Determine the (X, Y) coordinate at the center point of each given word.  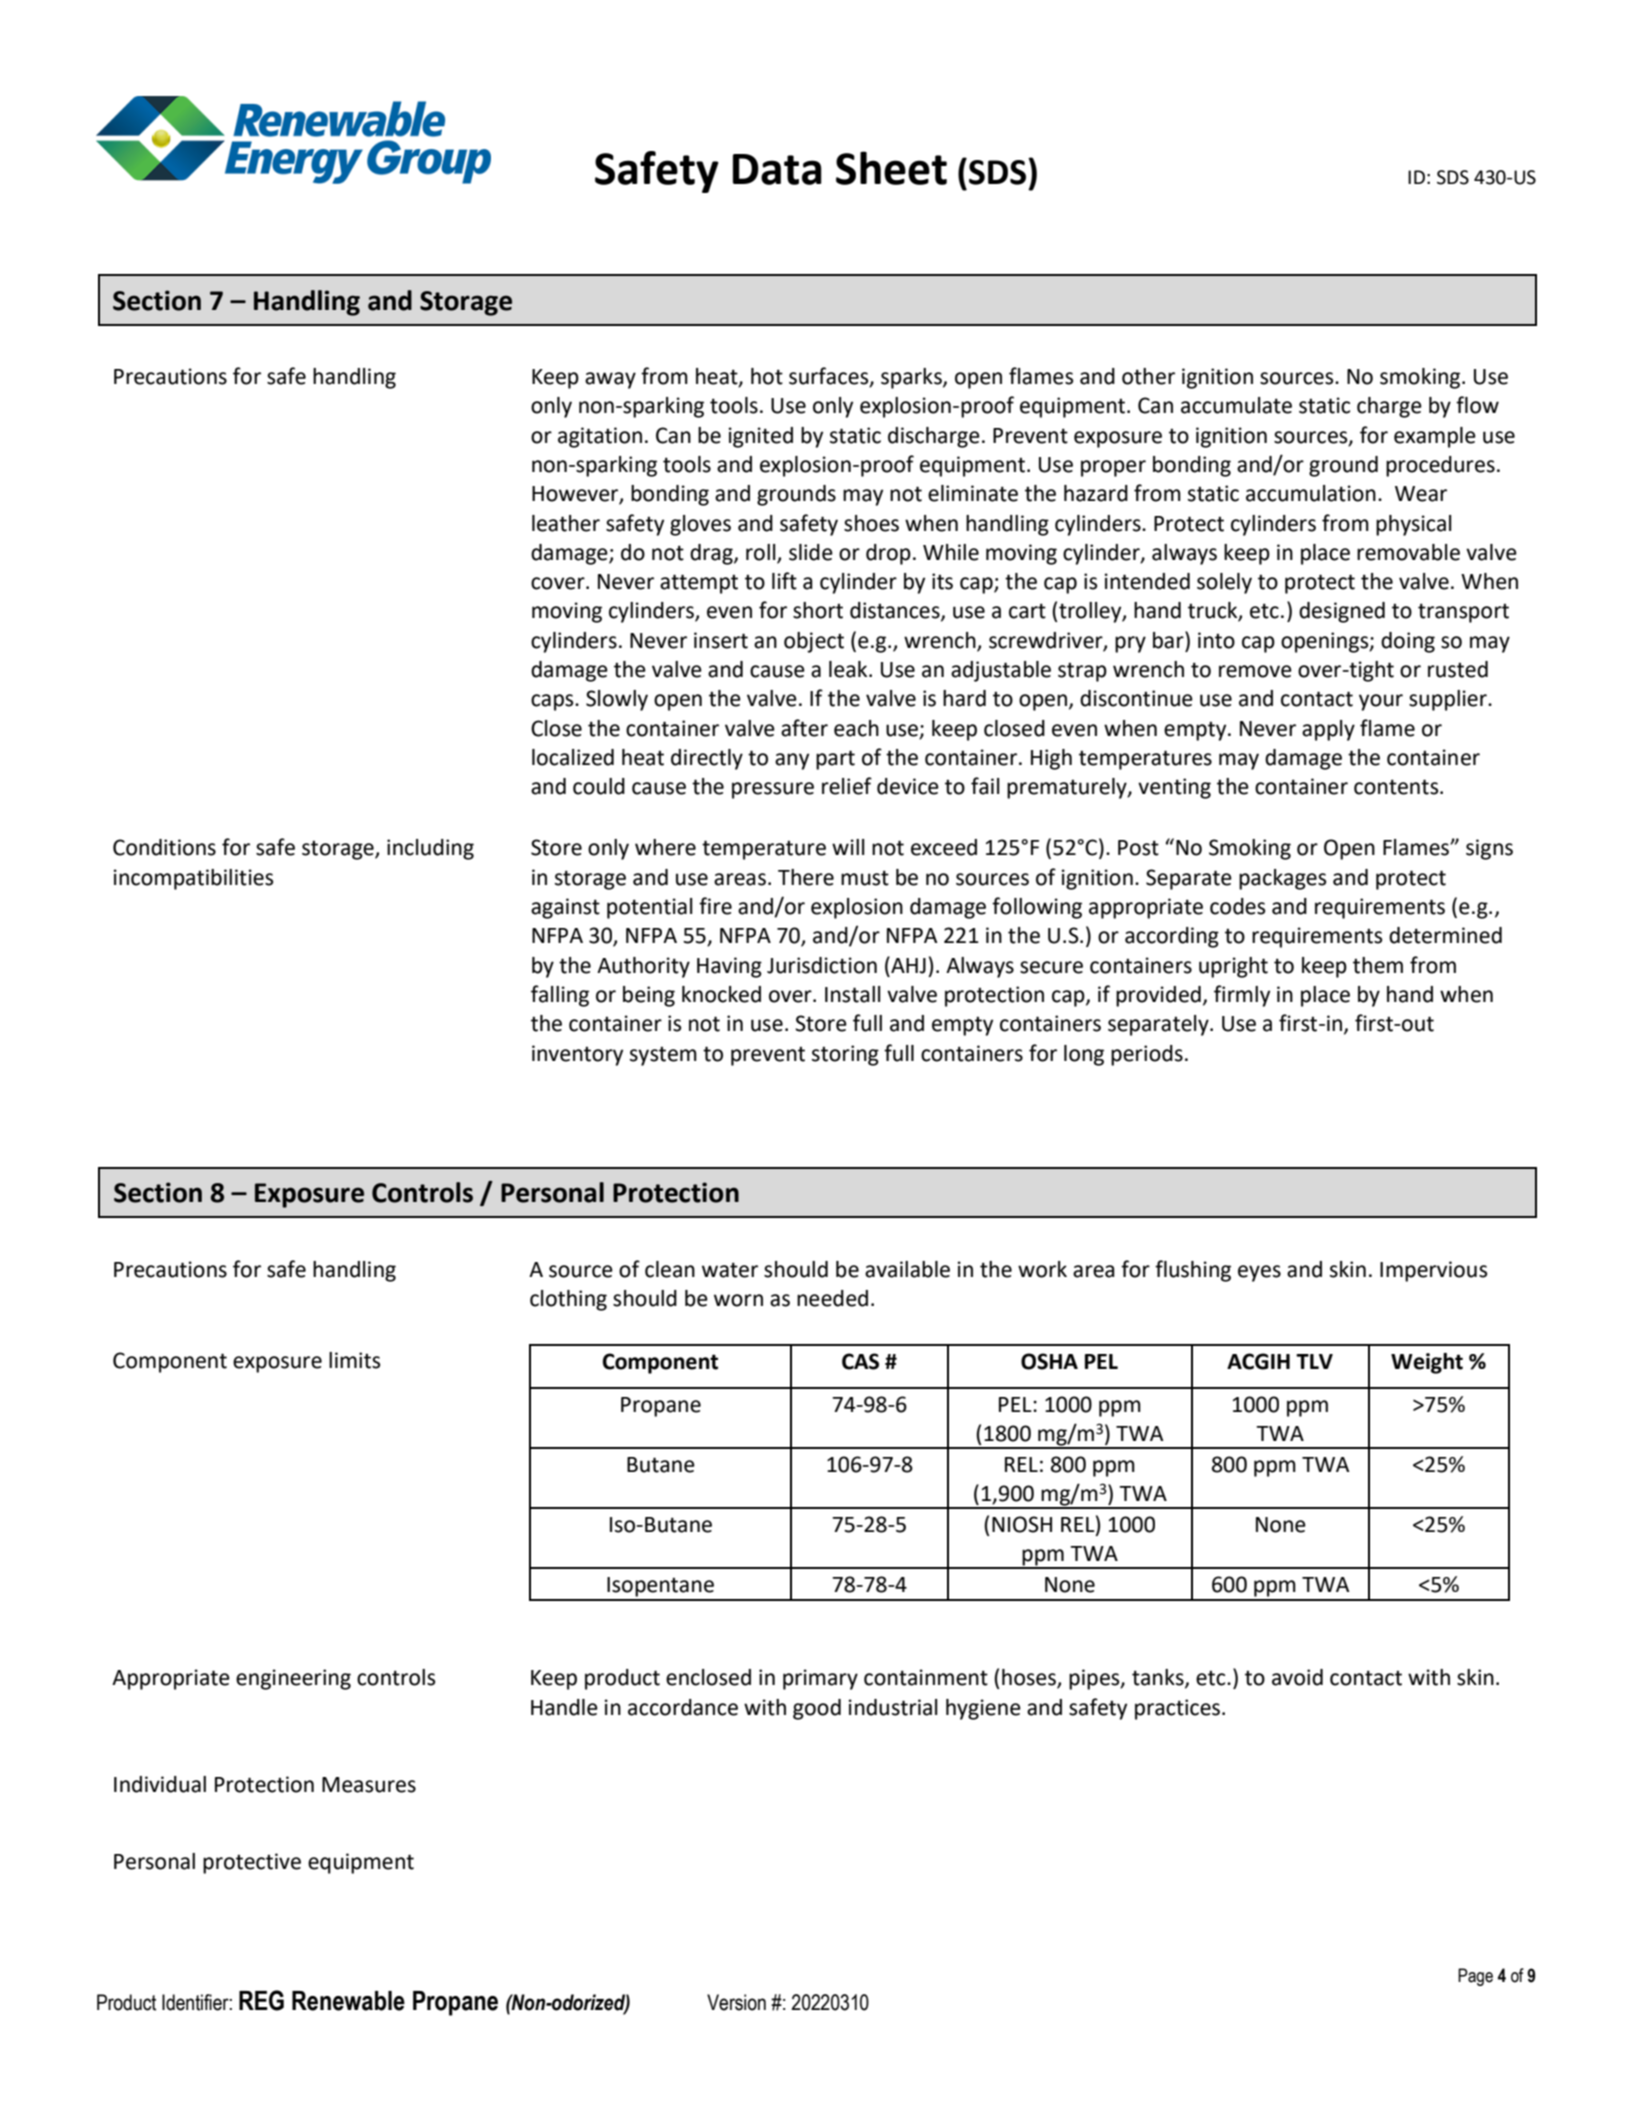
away (610, 380)
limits (354, 1360)
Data (777, 169)
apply (1328, 730)
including (430, 849)
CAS (860, 1361)
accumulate (1236, 405)
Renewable (348, 2001)
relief (847, 786)
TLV (1314, 1361)
